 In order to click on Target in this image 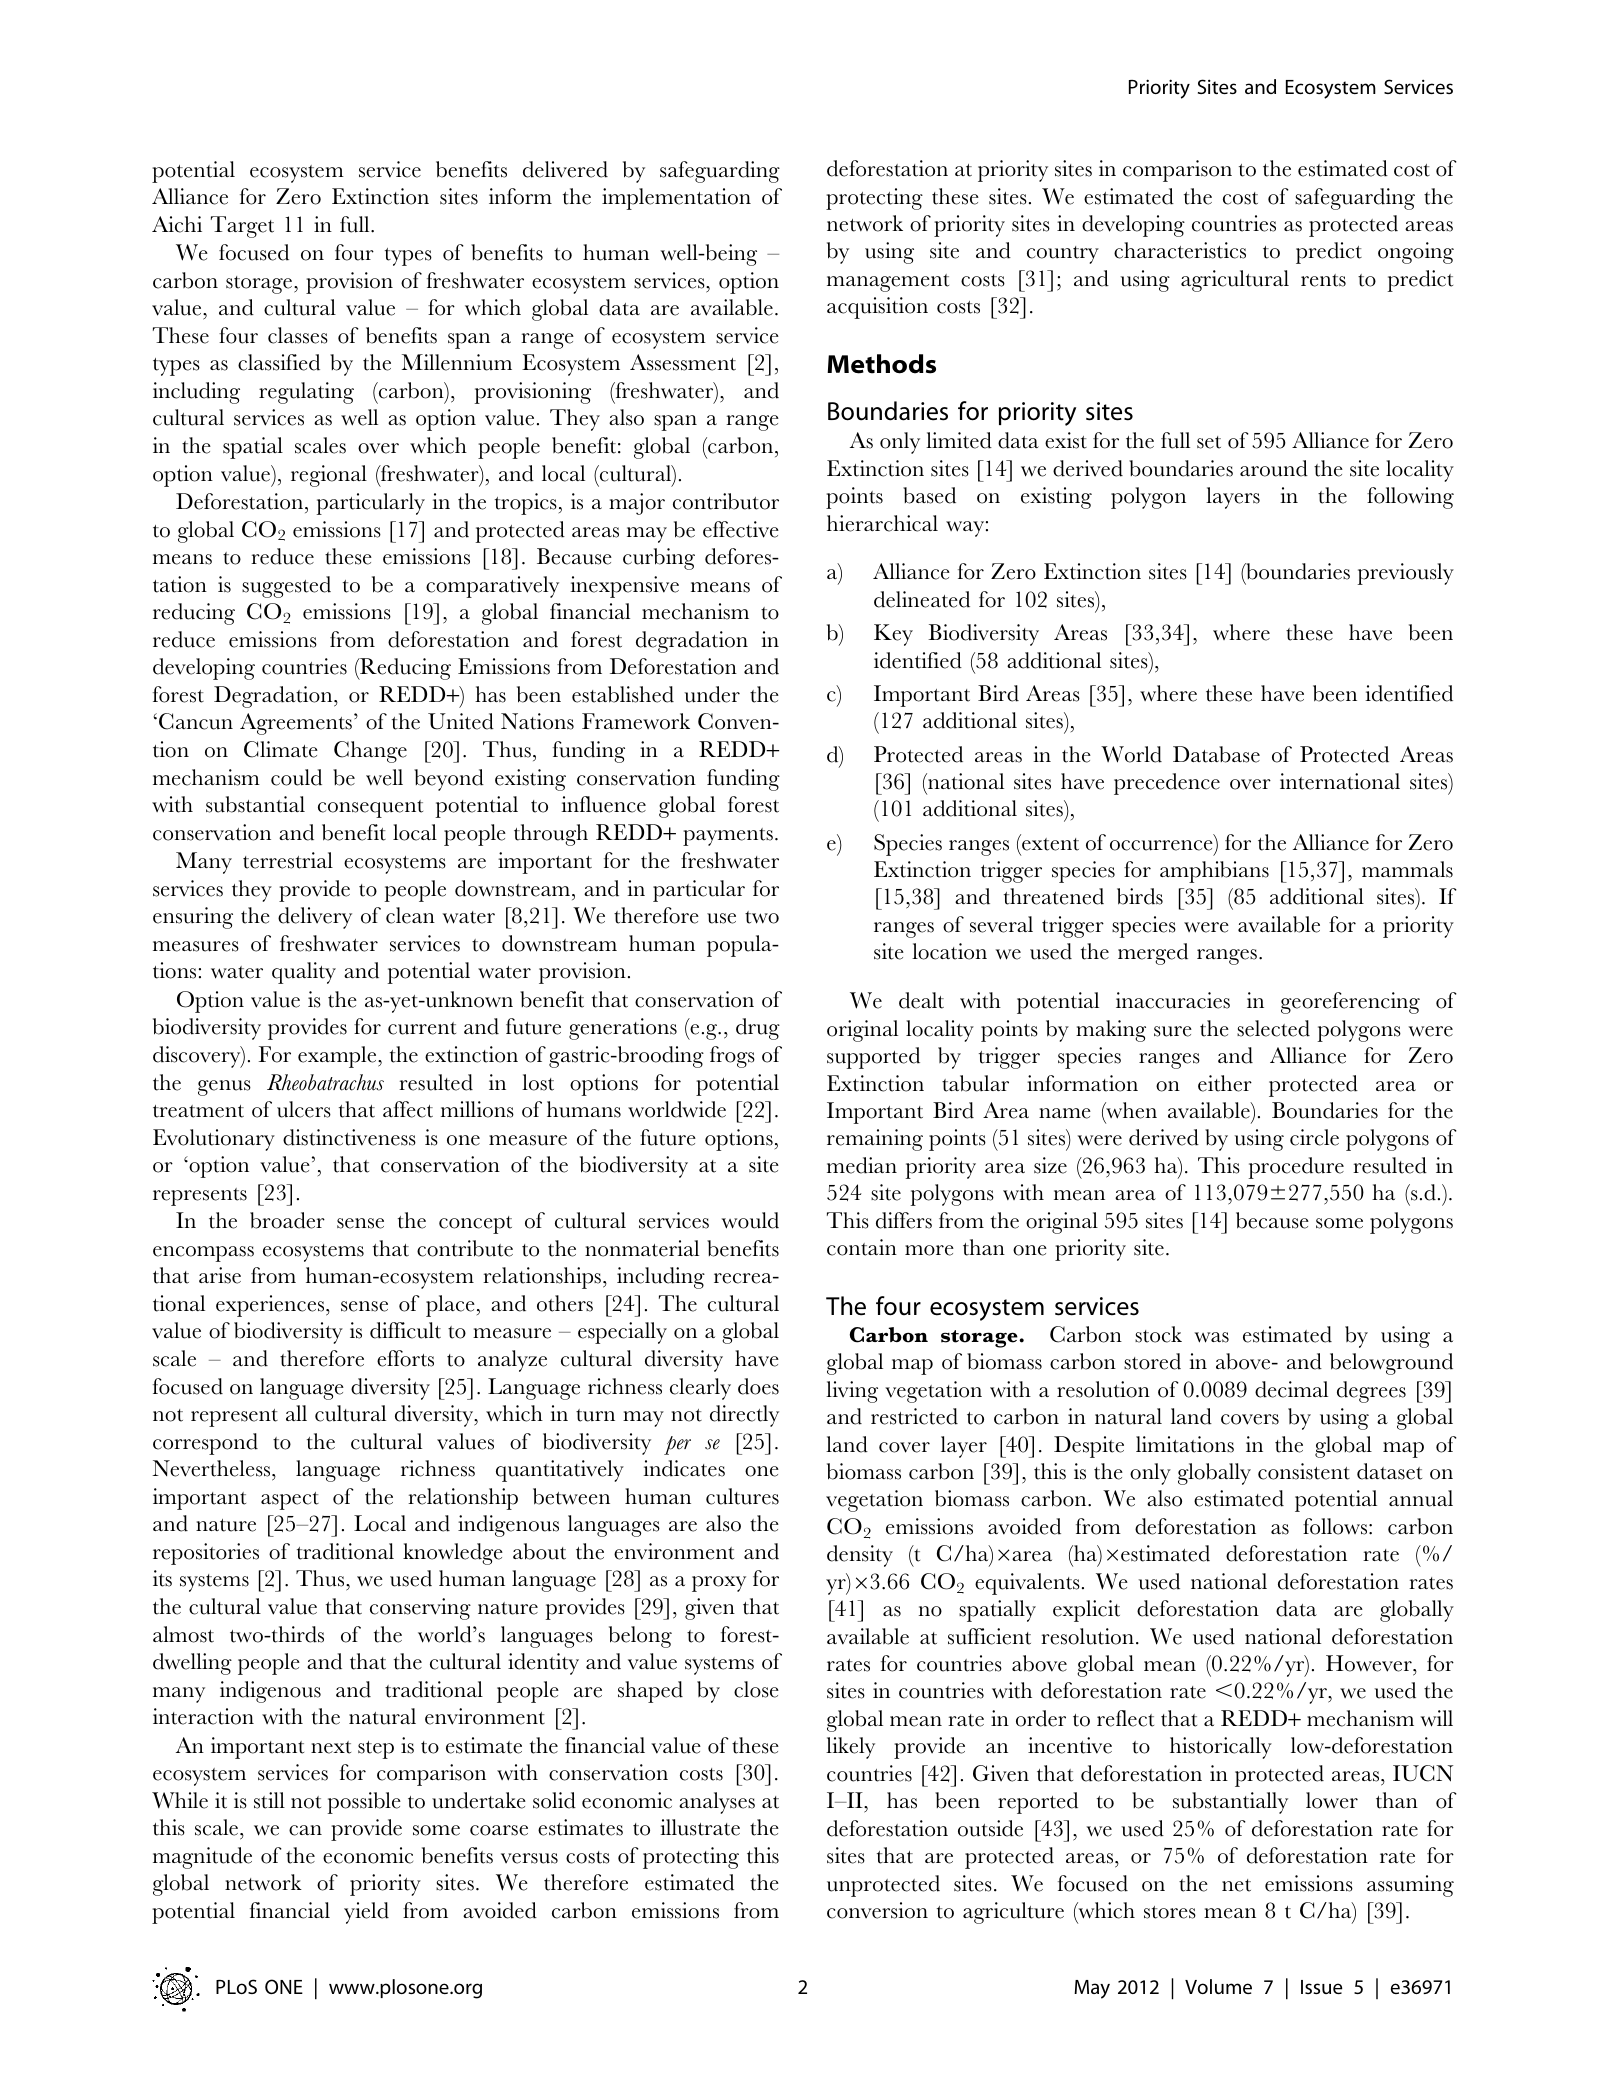, I will do `click(242, 227)`.
